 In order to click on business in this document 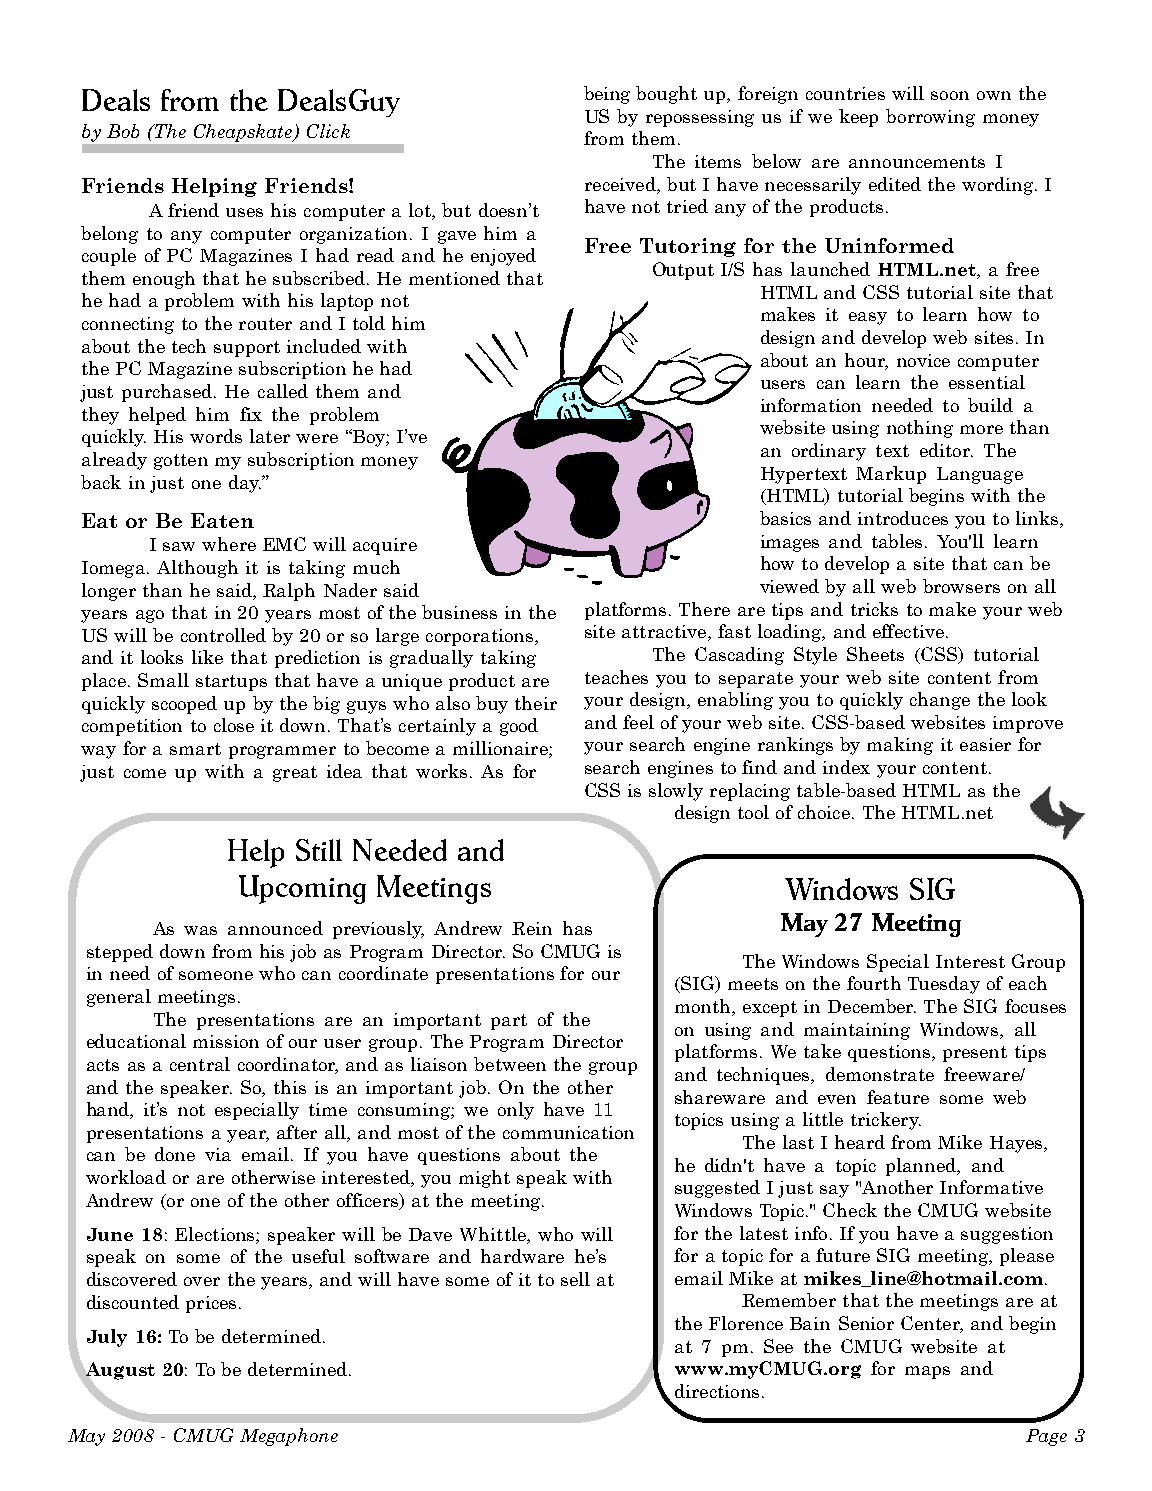, I will do `click(459, 612)`.
